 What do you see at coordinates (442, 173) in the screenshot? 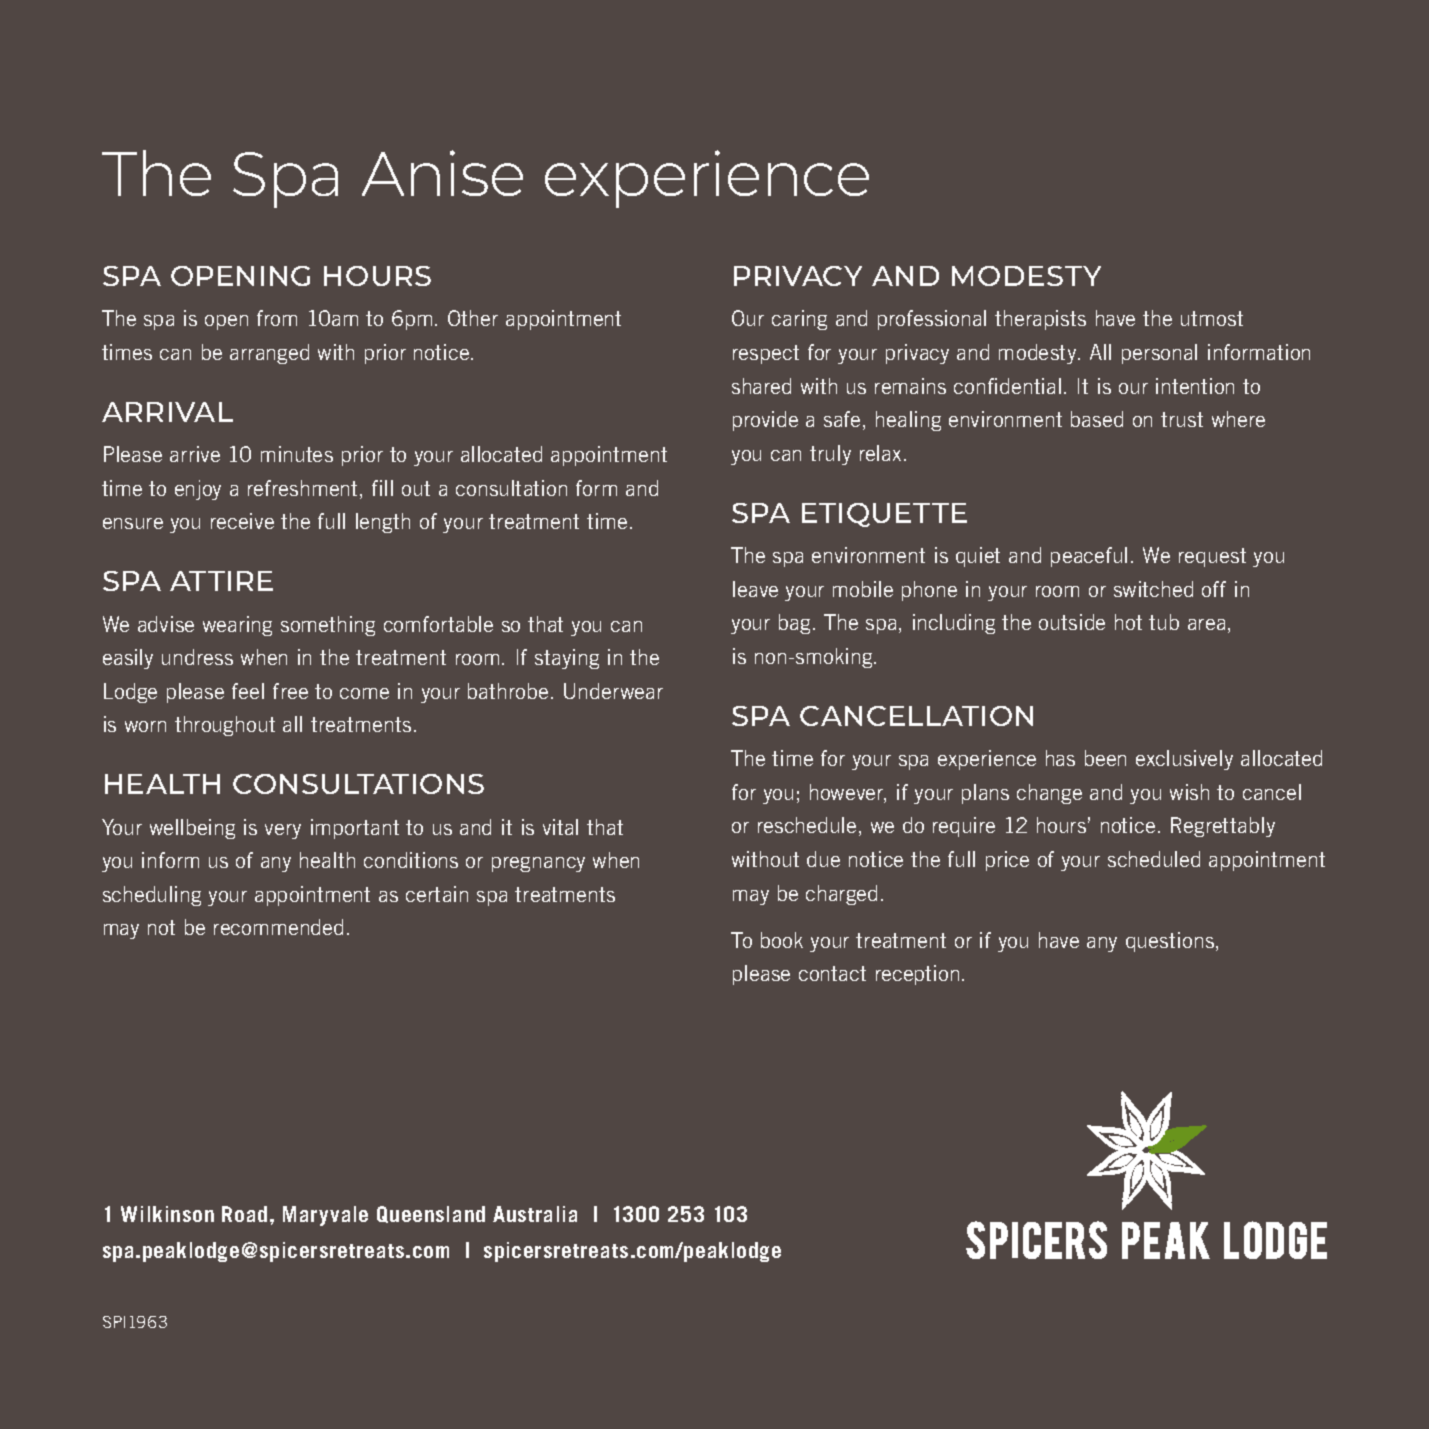
I see `Anise` at bounding box center [442, 173].
